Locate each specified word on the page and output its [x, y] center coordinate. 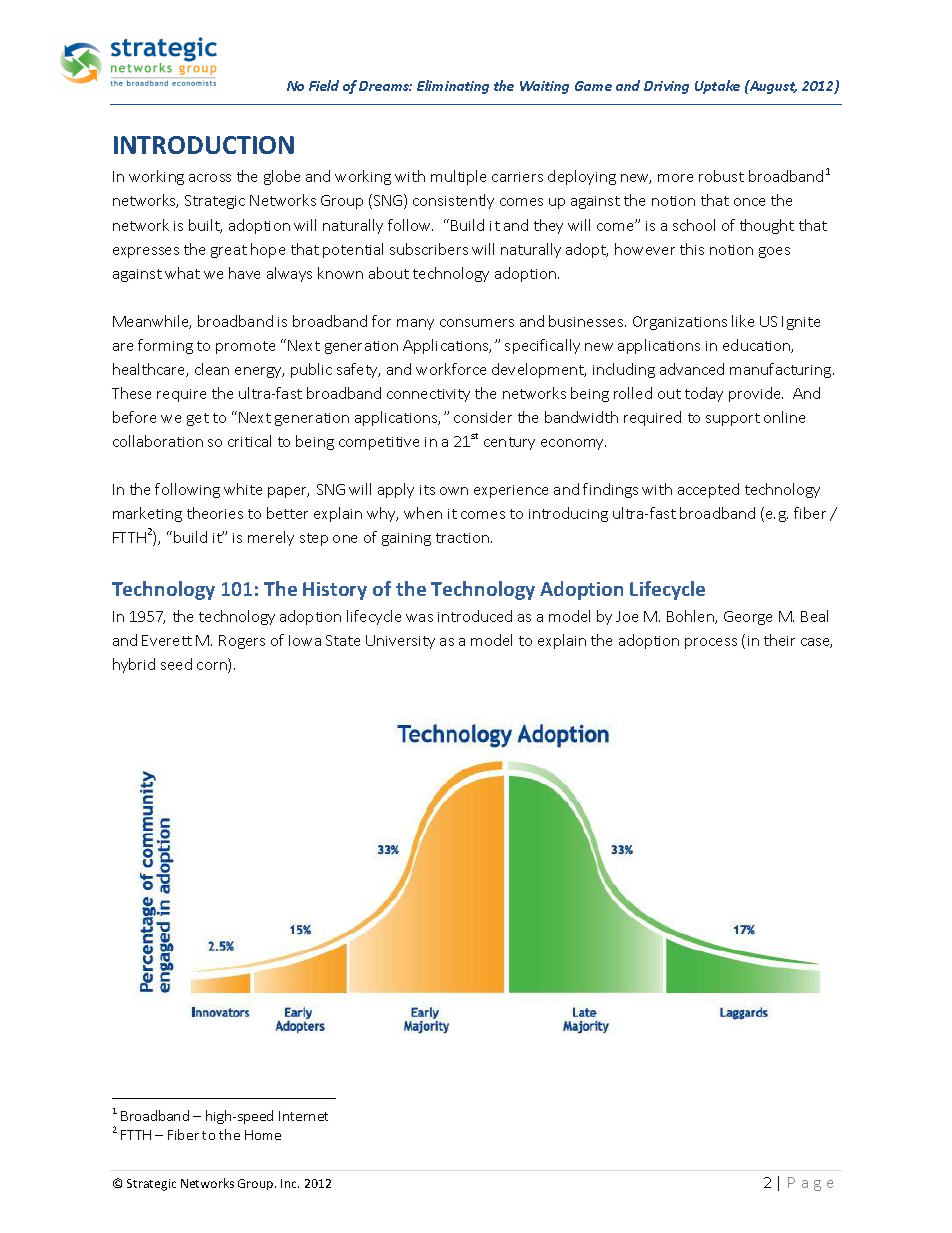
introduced [475, 616]
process [711, 643]
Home [263, 1135]
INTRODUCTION [204, 145]
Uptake [717, 87]
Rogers [242, 642]
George [748, 618]
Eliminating [453, 87]
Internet [303, 1116]
